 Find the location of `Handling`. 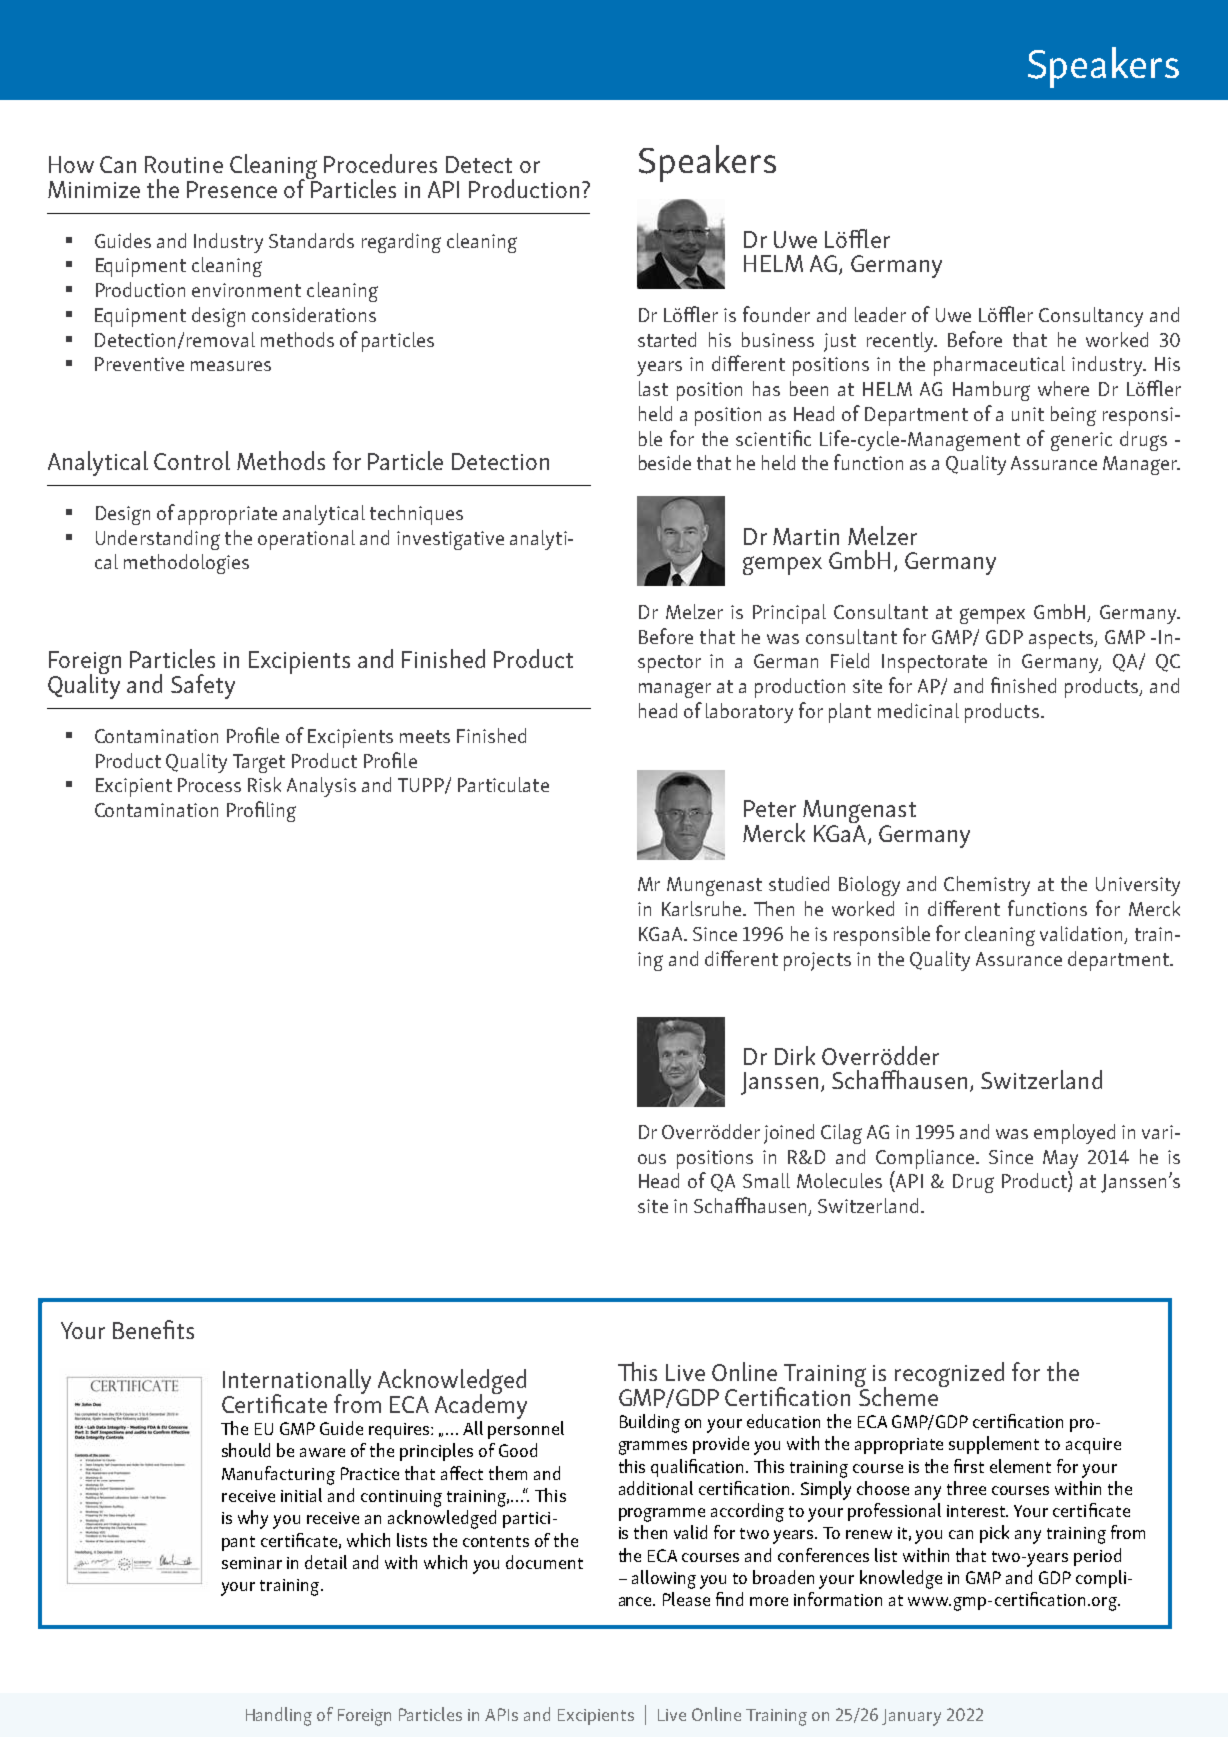

Handling is located at coordinates (279, 1716).
